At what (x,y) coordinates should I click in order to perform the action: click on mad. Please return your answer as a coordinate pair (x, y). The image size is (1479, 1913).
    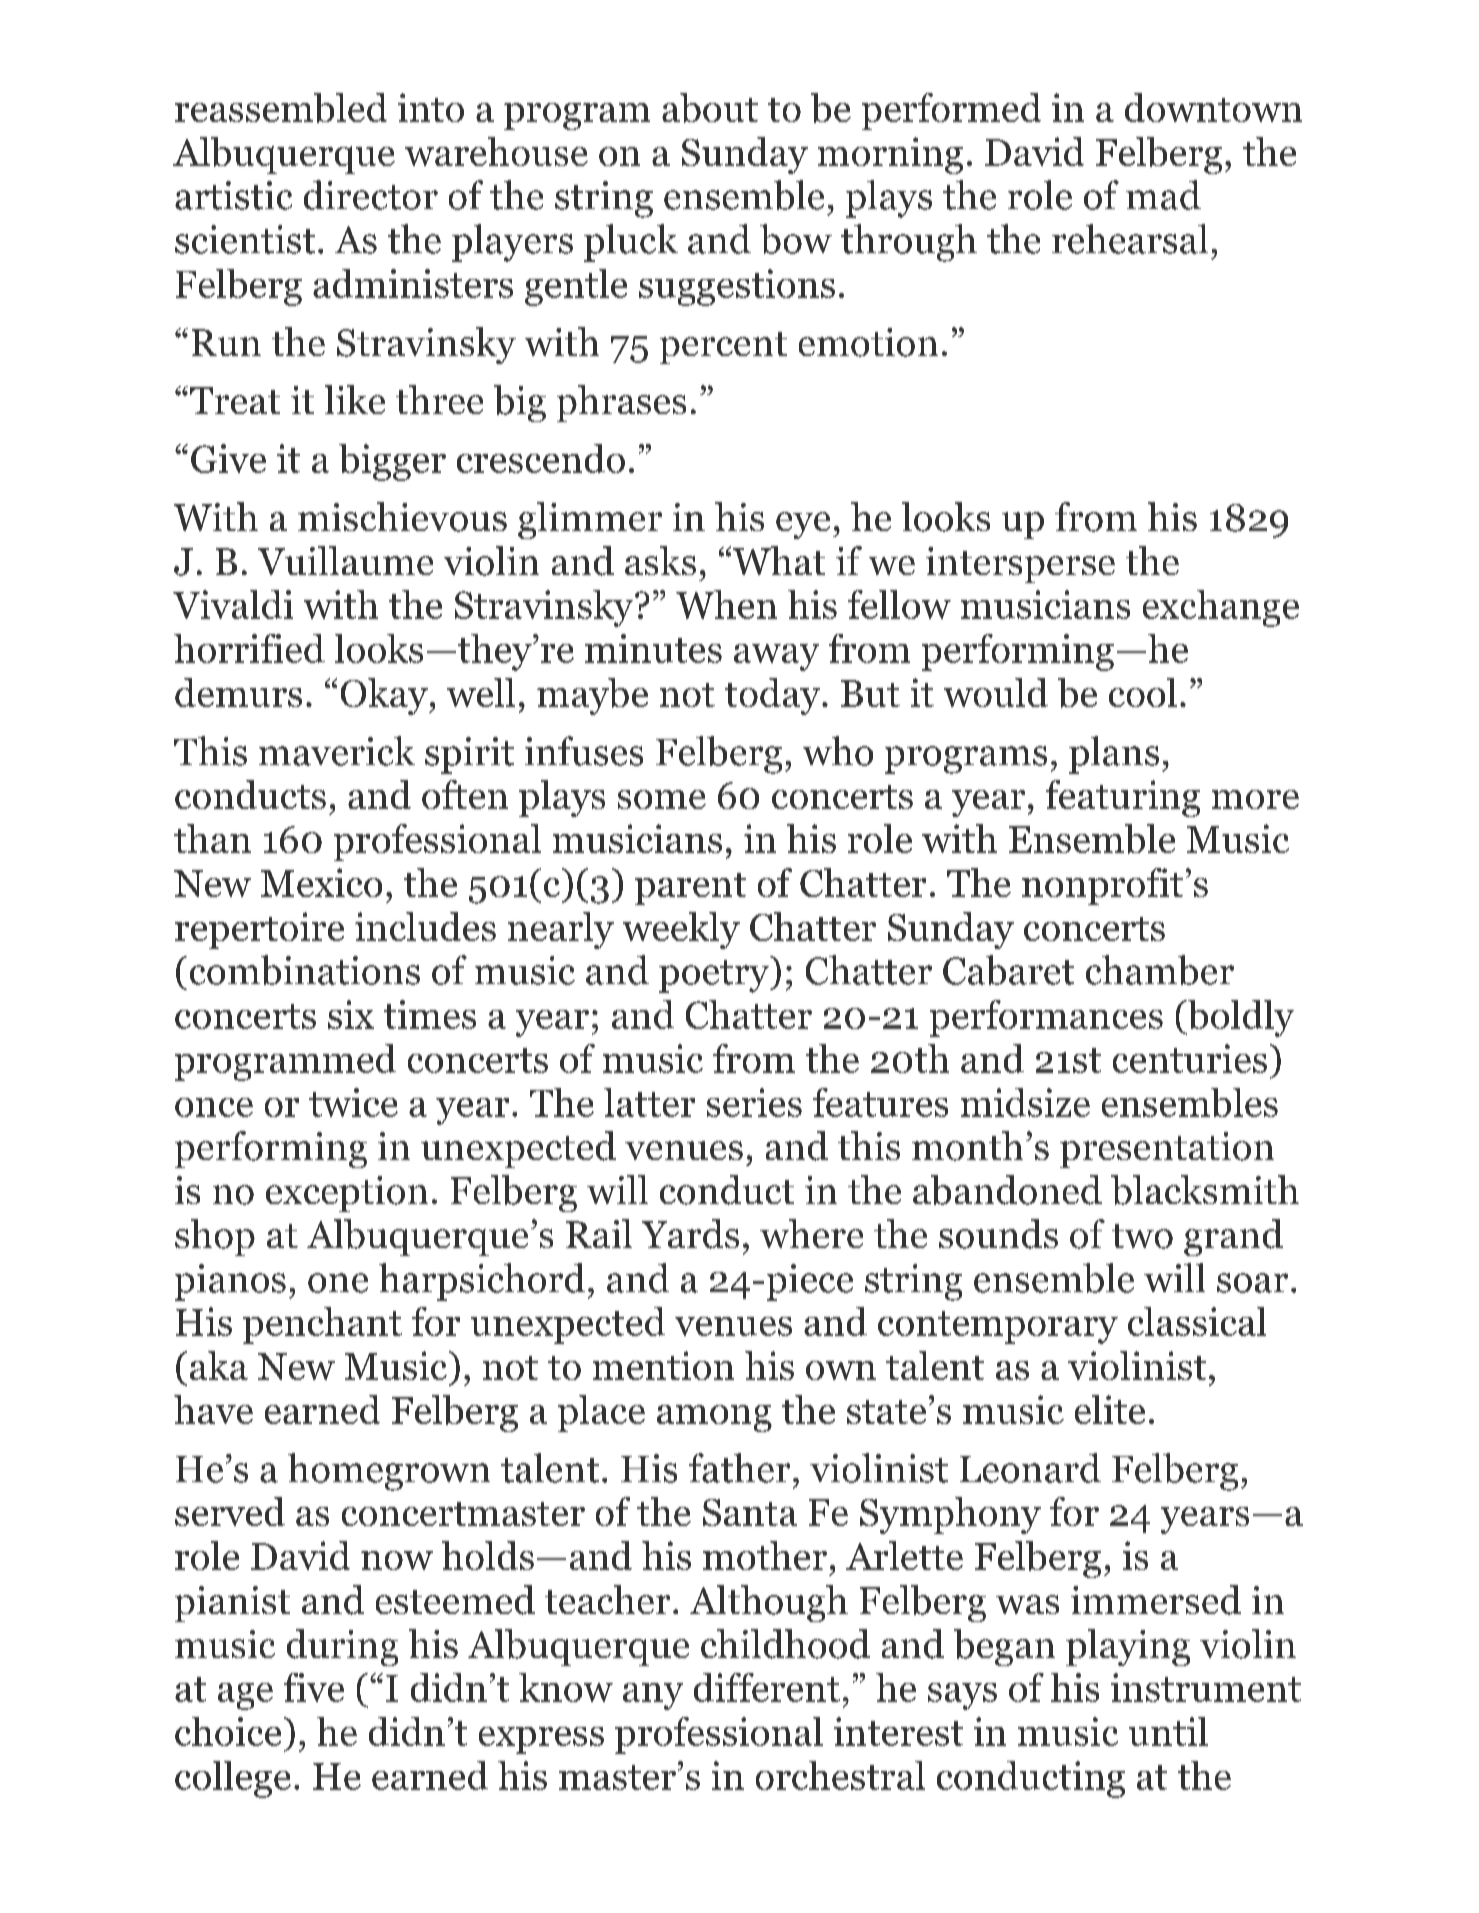
    Looking at the image, I should click on (1163, 195).
